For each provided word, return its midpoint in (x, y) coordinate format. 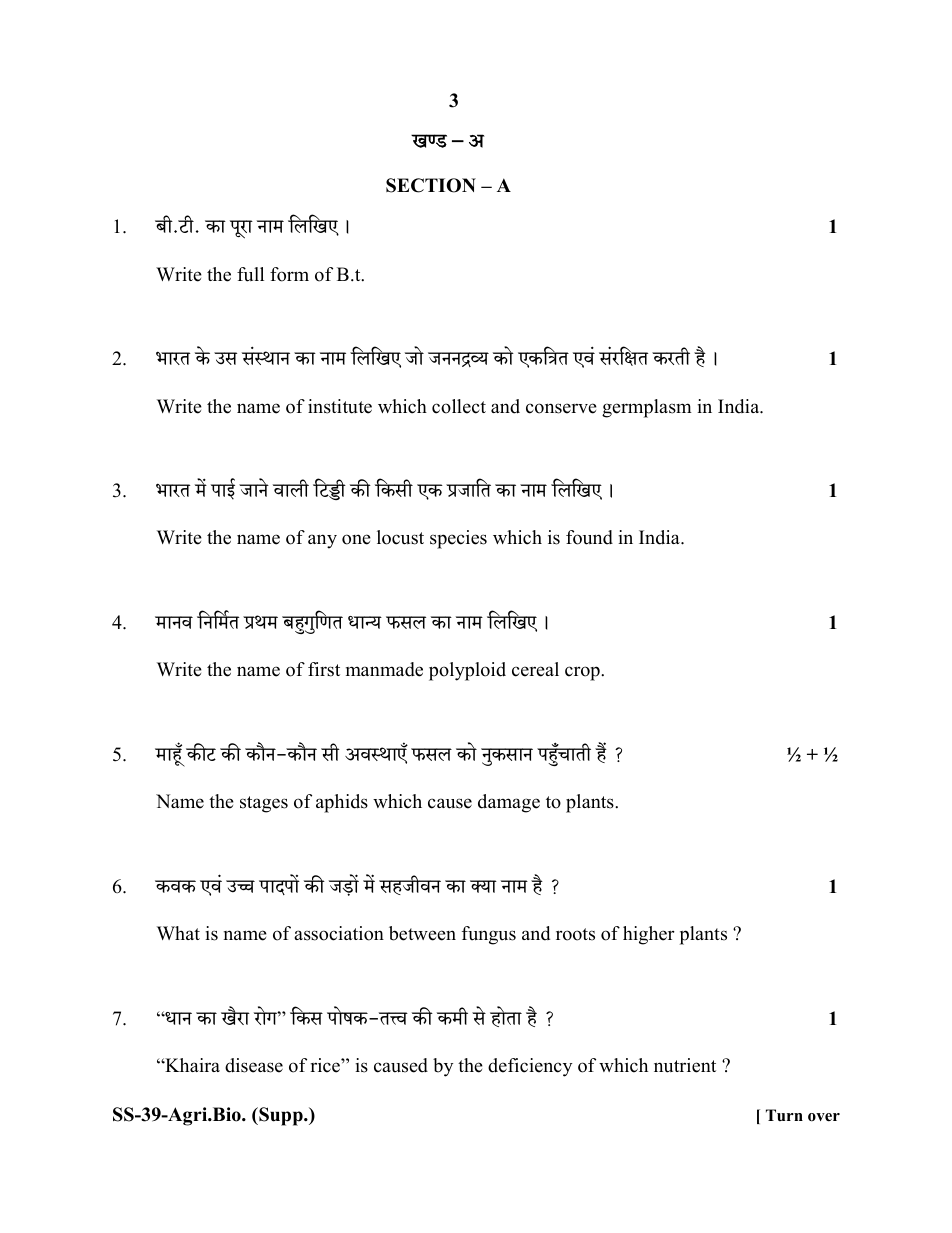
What (178, 933)
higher (649, 935)
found (589, 537)
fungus (489, 935)
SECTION (431, 185)
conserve (561, 408)
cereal (535, 669)
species (458, 539)
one (356, 539)
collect (459, 406)
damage (509, 803)
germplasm (647, 408)
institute (340, 406)
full (250, 274)
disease (254, 1065)
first (324, 669)
